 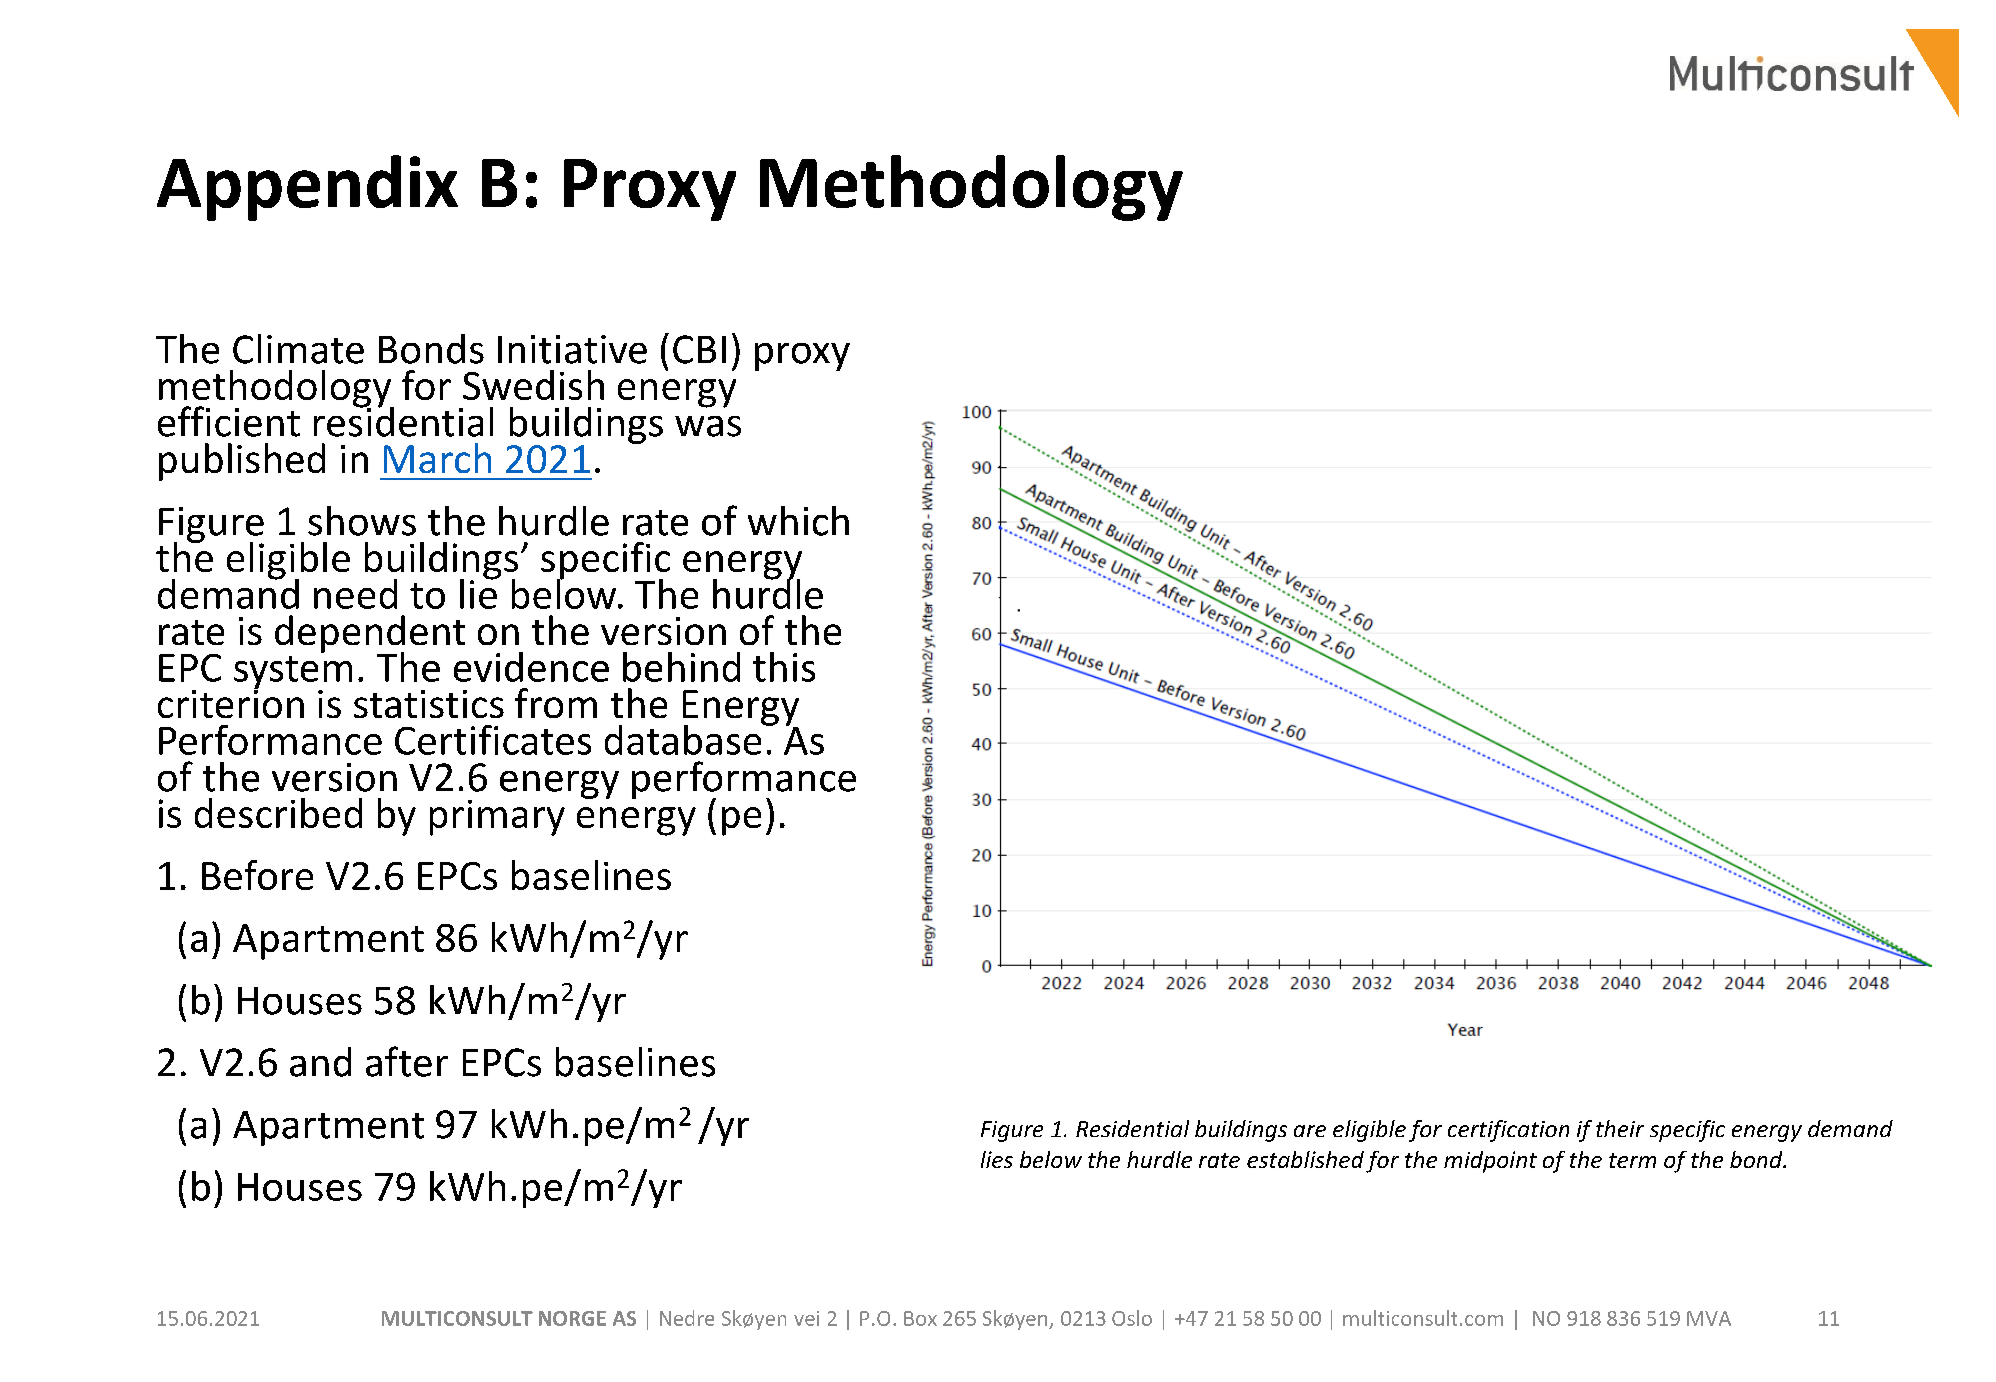 I want to click on this, so click(x=784, y=667).
